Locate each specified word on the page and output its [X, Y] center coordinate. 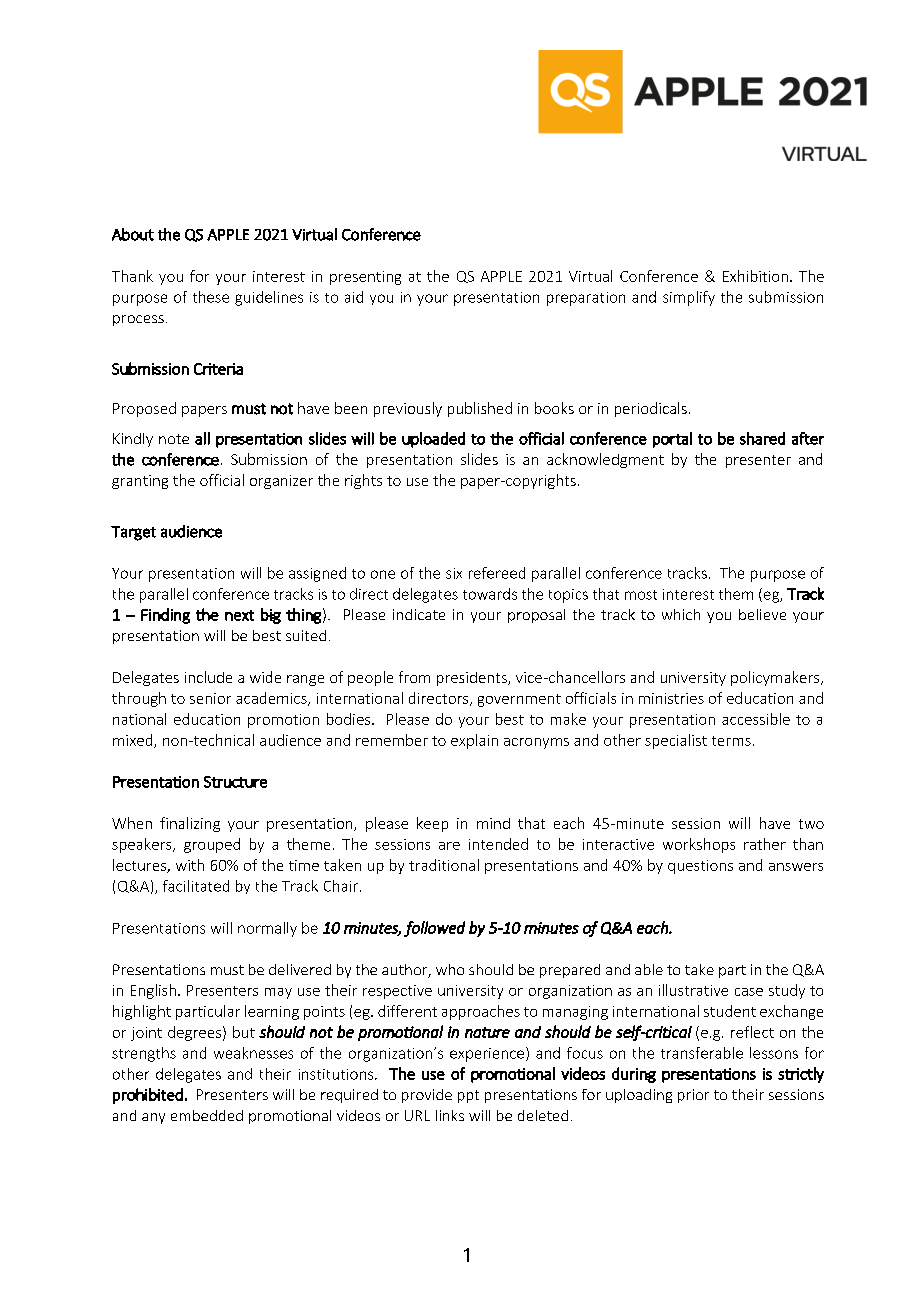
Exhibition [755, 276]
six [454, 573]
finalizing [190, 824]
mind [493, 823]
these [211, 297]
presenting [365, 278]
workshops [699, 845]
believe [762, 614]
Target [133, 533]
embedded [207, 1115]
